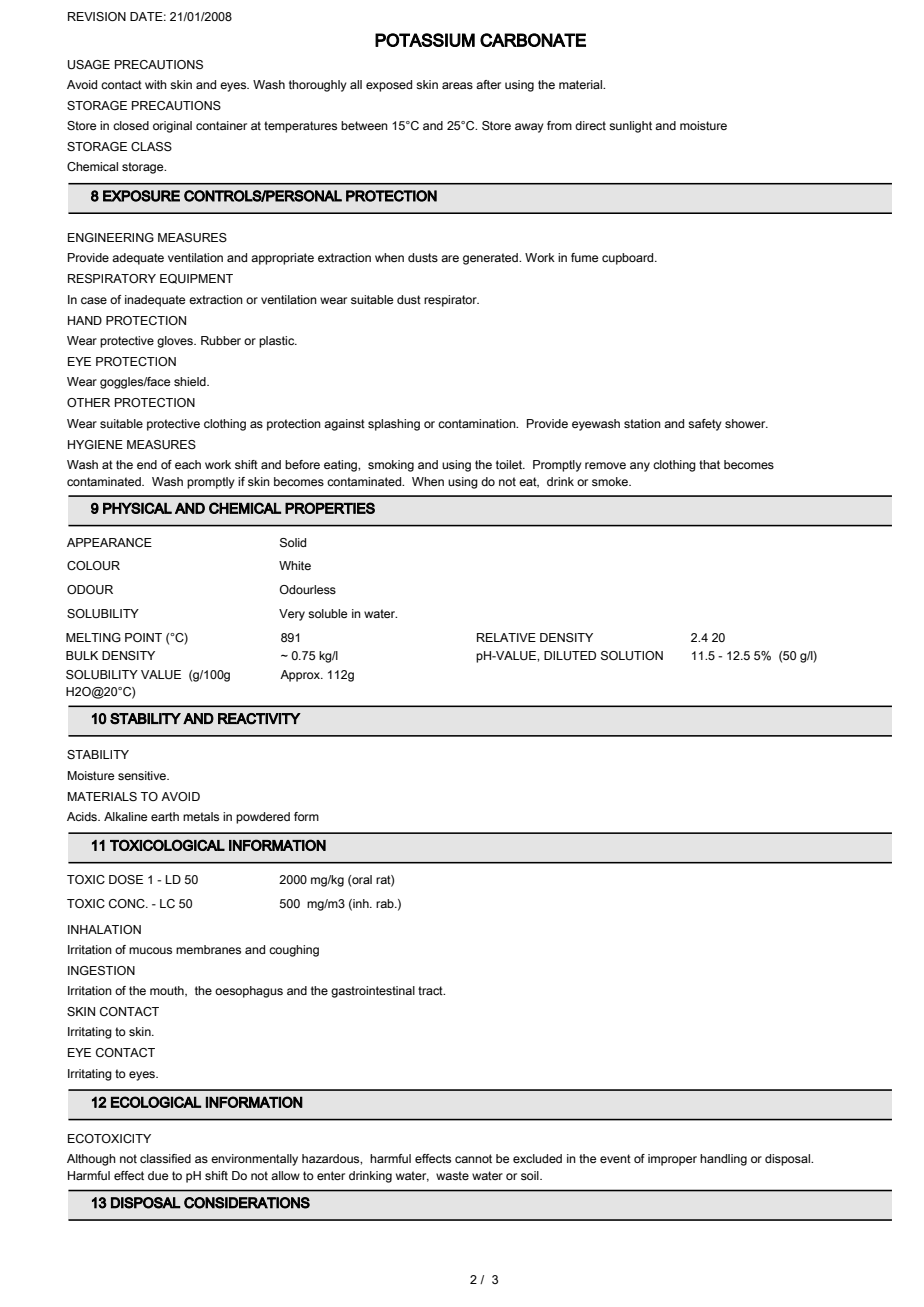 The height and width of the document is (1307, 924). Describe the element at coordinates (327, 613) in the document. I see `soluble` at that location.
